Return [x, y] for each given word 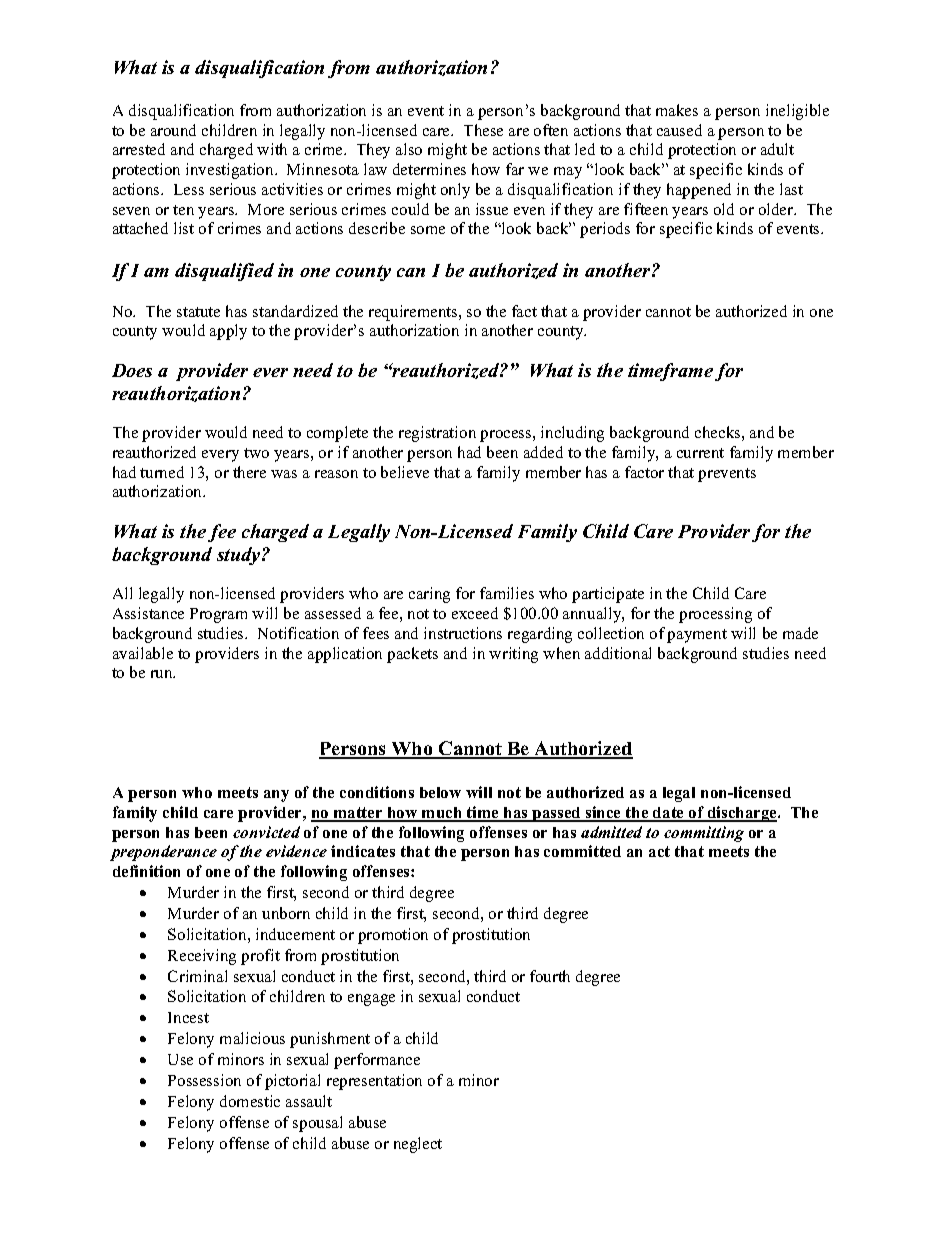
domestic [250, 1101]
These [483, 130]
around [173, 130]
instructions [463, 633]
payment [697, 636]
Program [218, 615]
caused [679, 130]
